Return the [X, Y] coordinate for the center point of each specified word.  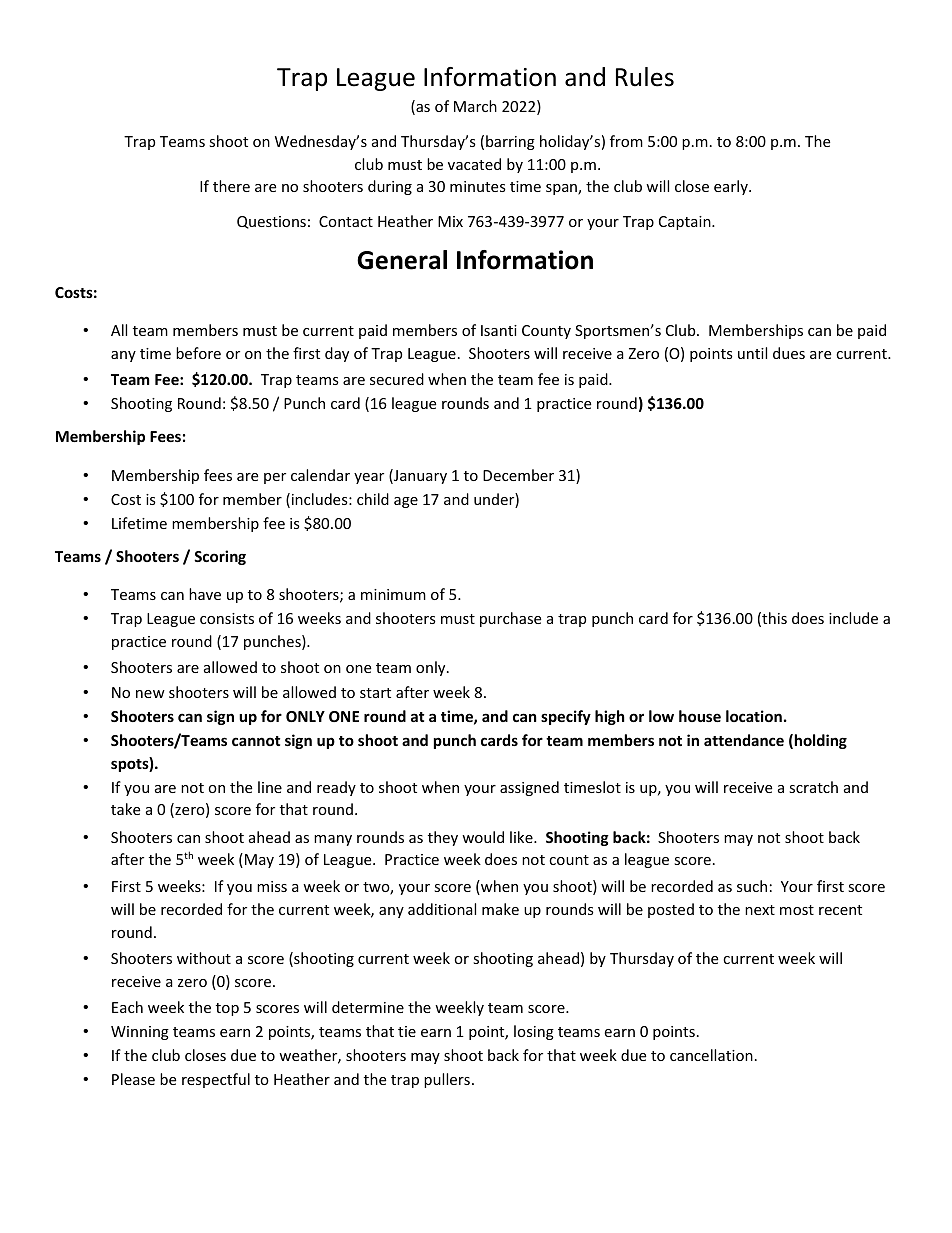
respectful [216, 1080]
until [752, 353]
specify [566, 717]
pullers [447, 1080]
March [475, 106]
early [732, 187]
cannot [256, 741]
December [518, 475]
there [231, 186]
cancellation [711, 1055]
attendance [744, 740]
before [198, 353]
